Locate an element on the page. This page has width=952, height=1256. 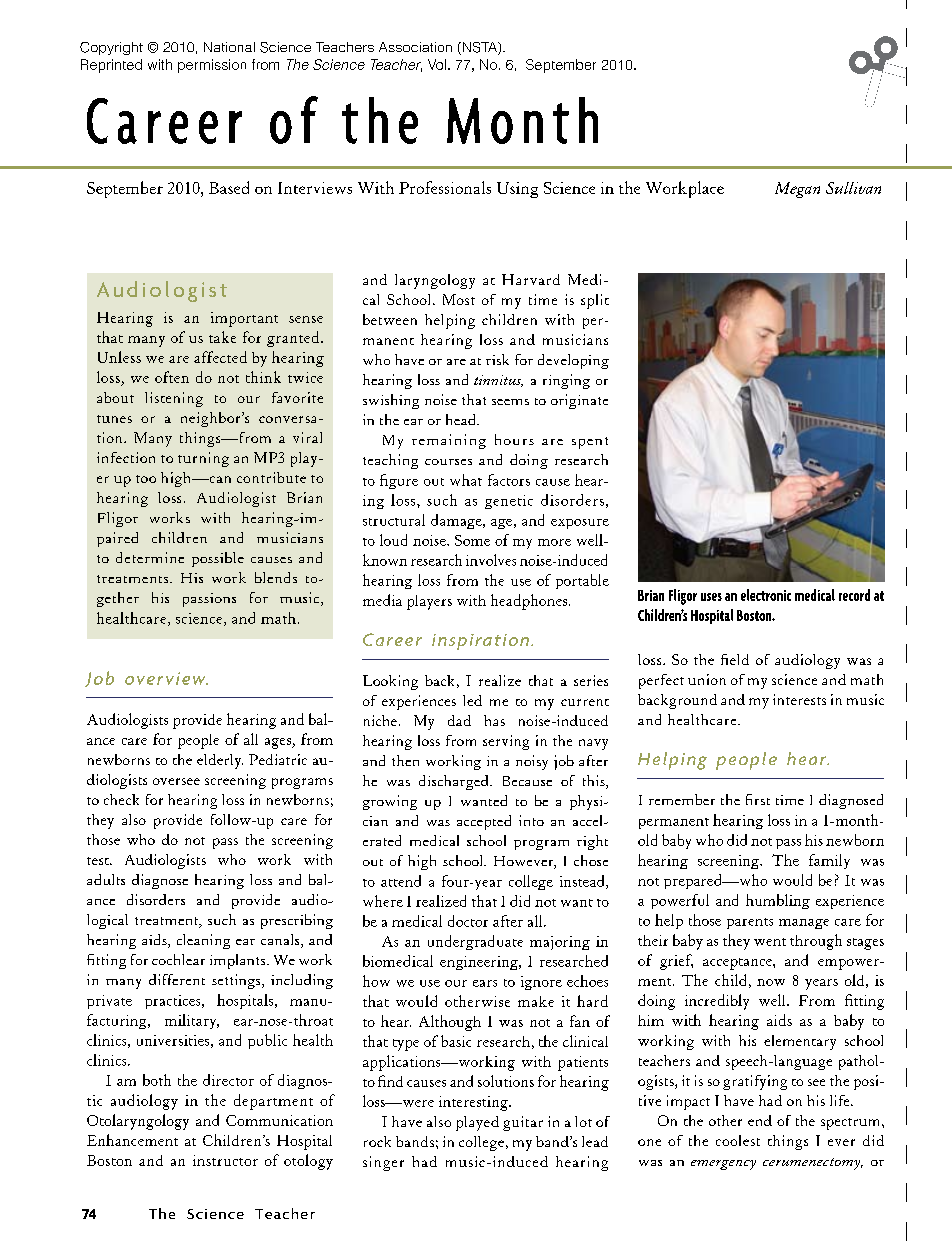
instructor is located at coordinates (225, 1160).
